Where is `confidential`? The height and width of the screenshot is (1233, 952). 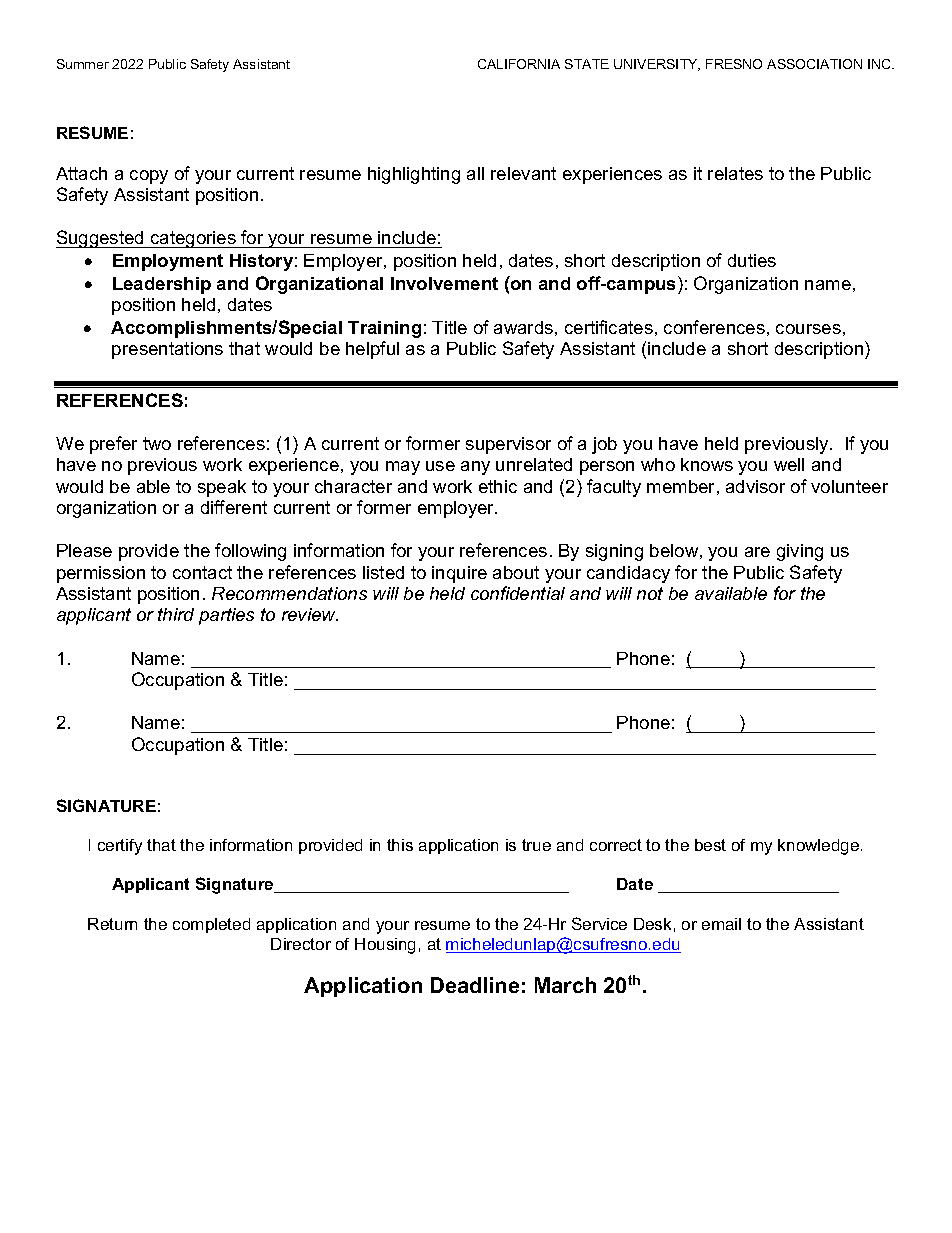
confidential is located at coordinates (518, 593).
